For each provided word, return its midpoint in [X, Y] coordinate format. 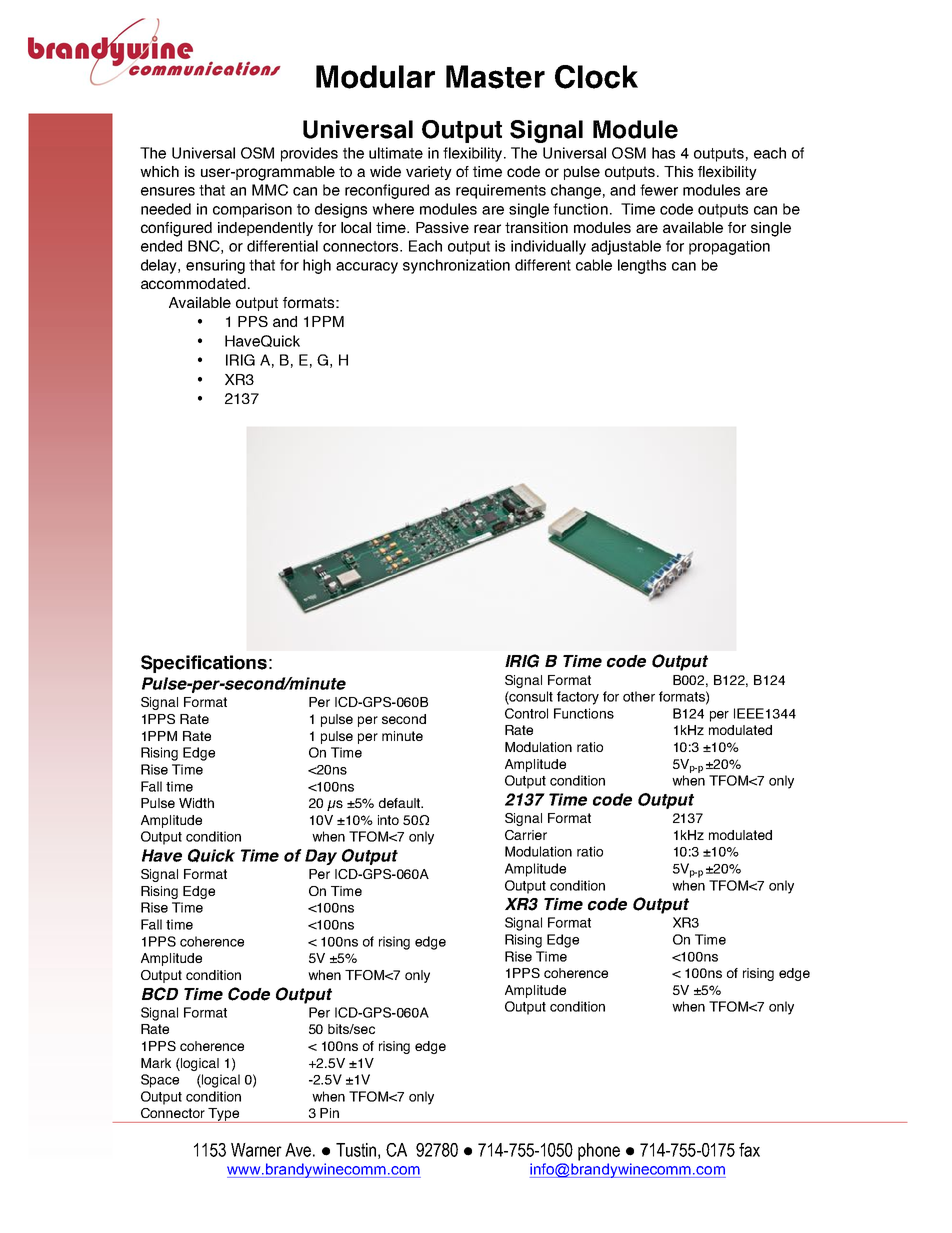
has [663, 153]
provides [309, 154]
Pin [329, 1113]
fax [749, 1150]
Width [196, 803]
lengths [642, 266]
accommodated [193, 283]
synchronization [456, 266]
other [639, 696]
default [401, 803]
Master [495, 77]
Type [224, 1115]
